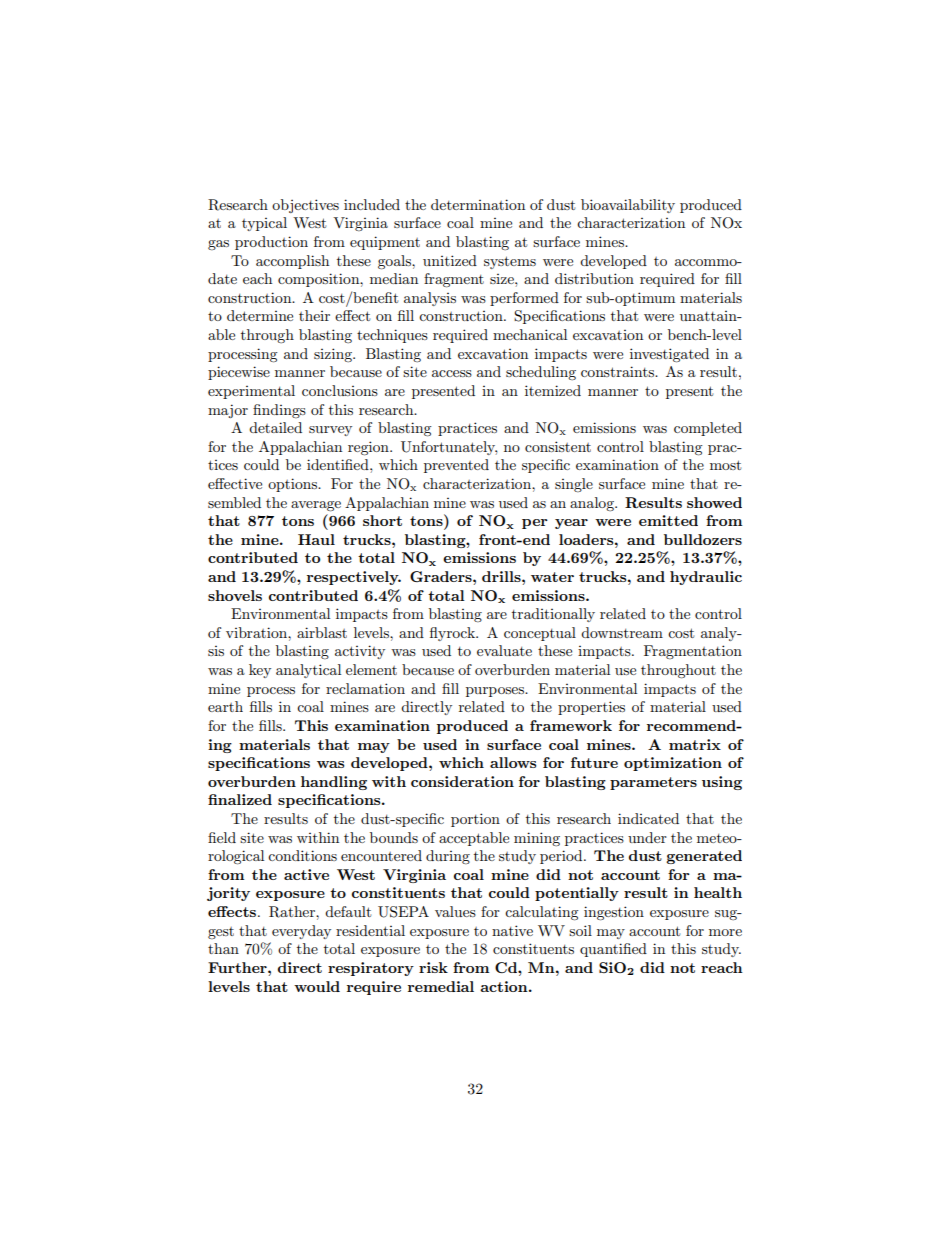 The height and width of the image is (1233, 952). I want to click on consideration, so click(462, 781).
